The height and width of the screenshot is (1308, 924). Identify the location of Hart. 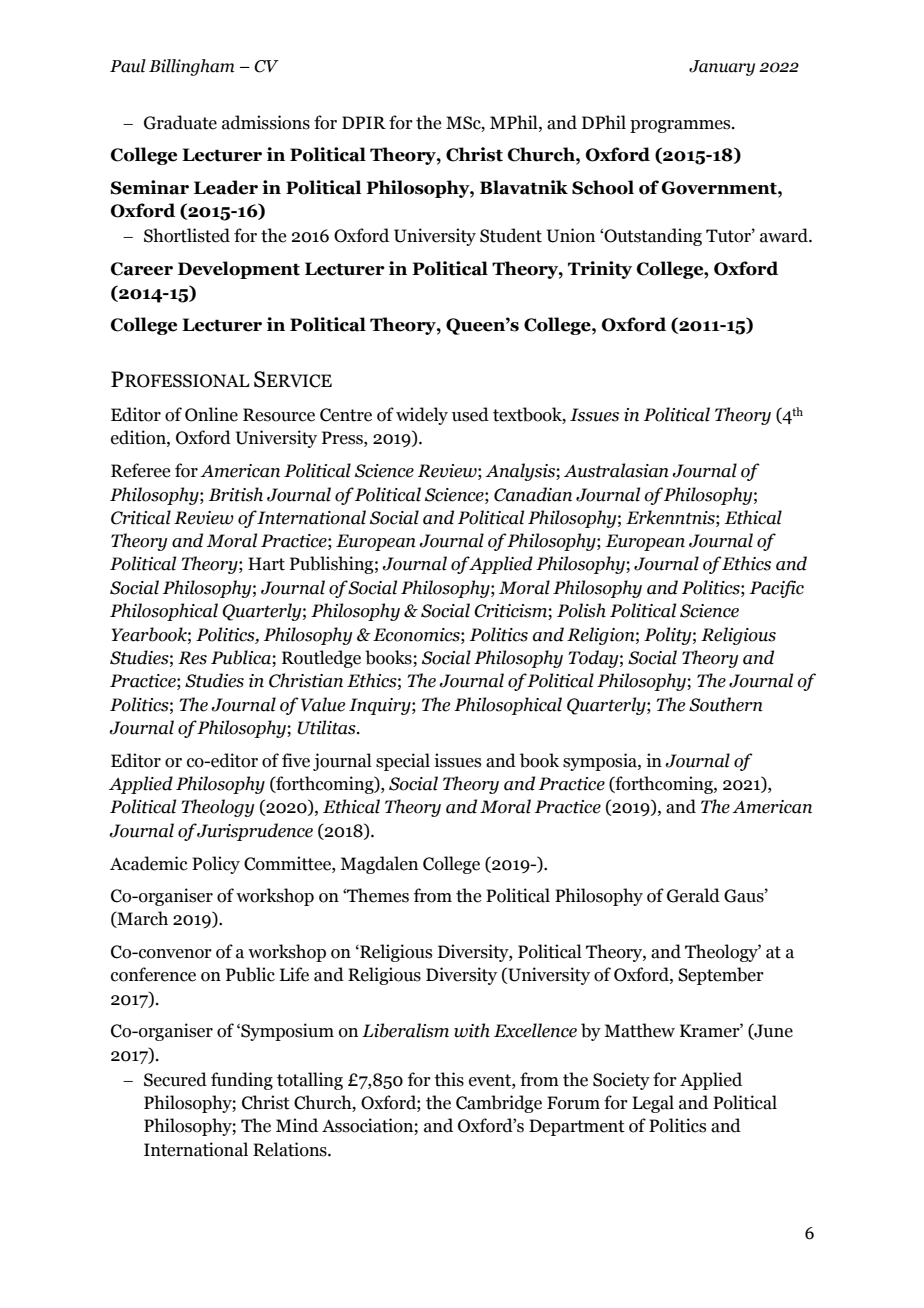
(266, 564).
